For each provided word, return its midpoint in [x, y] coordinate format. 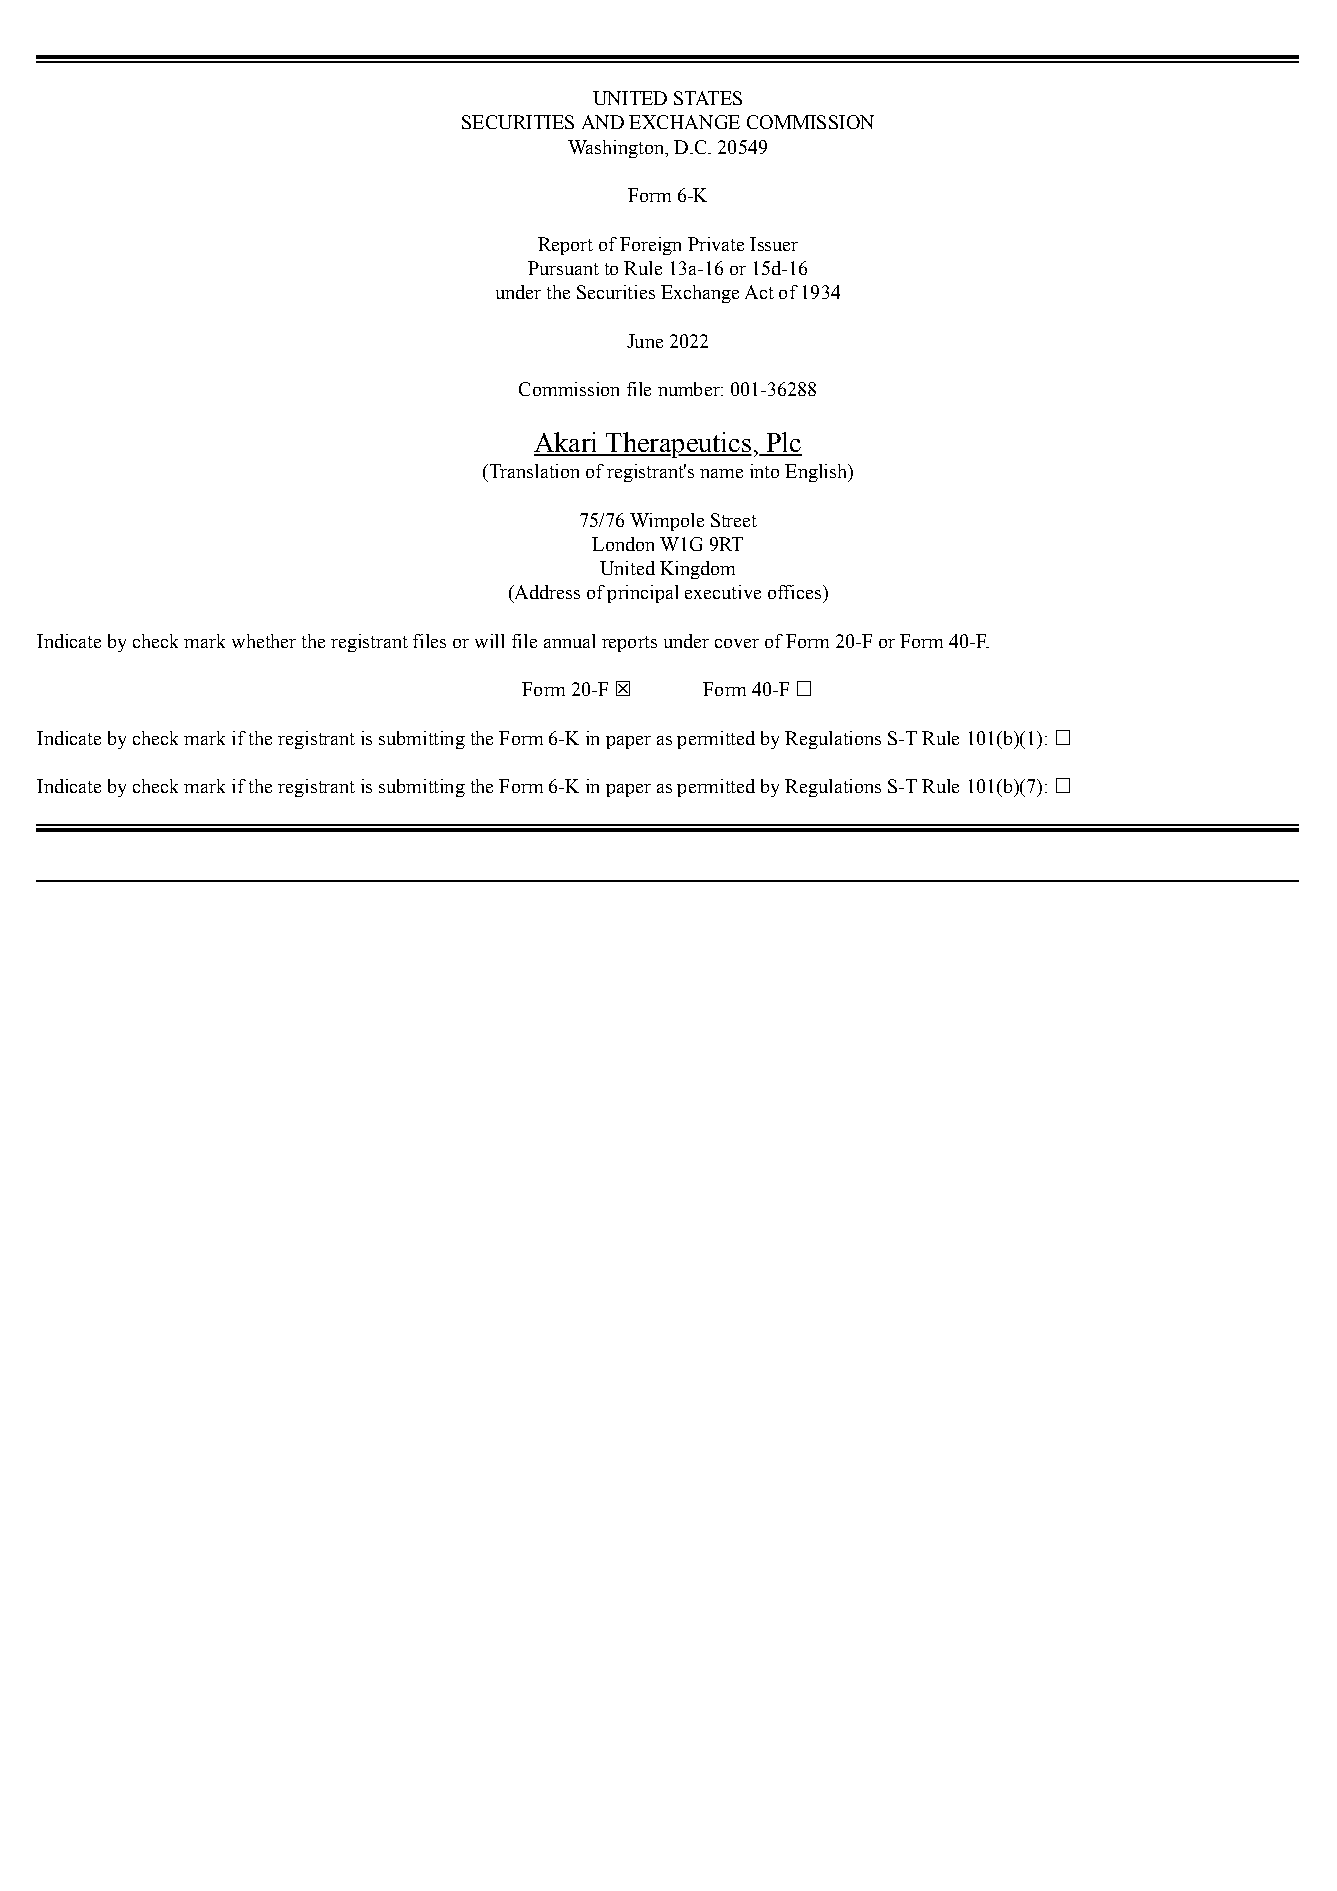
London [623, 544]
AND [603, 122]
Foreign [650, 246]
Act [759, 292]
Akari [567, 443]
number [690, 389]
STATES [708, 98]
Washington [617, 149]
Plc [783, 443]
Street [734, 520]
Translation [533, 471]
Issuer [774, 244]
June [645, 341]
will [489, 641]
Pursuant [563, 268]
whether [264, 641]
